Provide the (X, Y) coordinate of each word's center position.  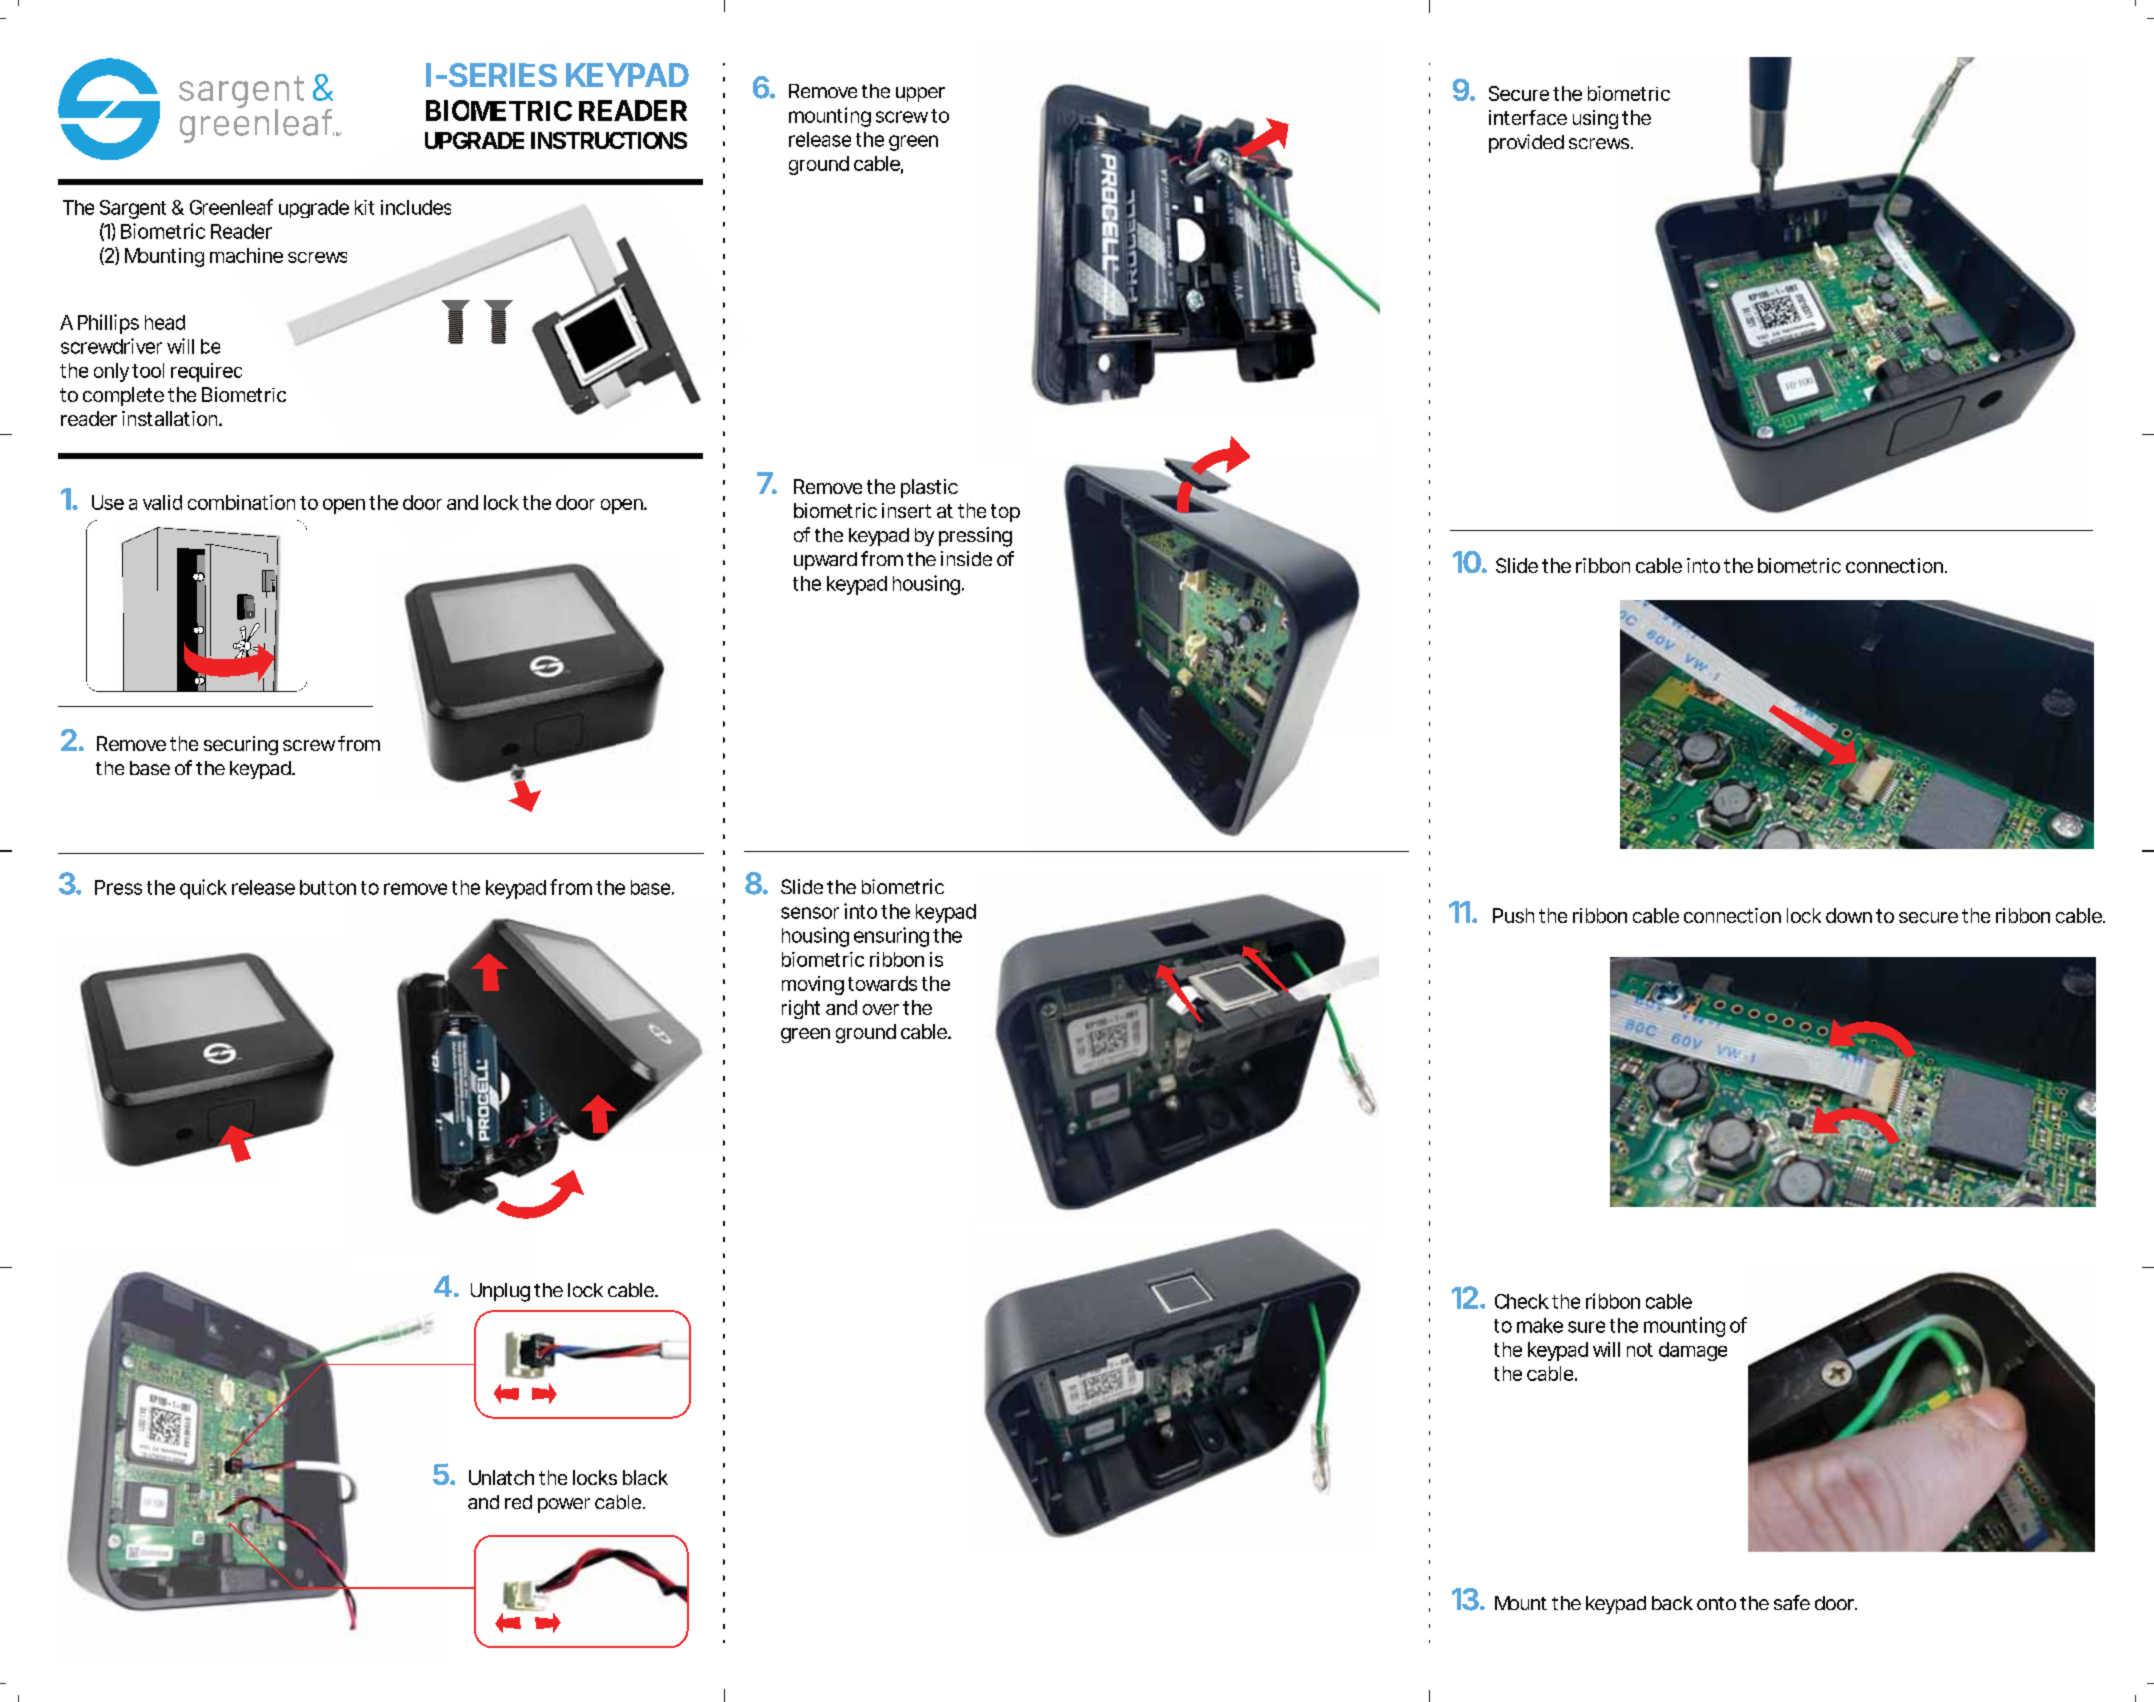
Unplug (500, 1292)
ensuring (891, 937)
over (881, 1009)
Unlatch (501, 1477)
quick (203, 889)
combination (241, 502)
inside (966, 558)
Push (1513, 915)
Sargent (133, 209)
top (1005, 513)
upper (920, 94)
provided (1526, 143)
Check (1522, 1301)
